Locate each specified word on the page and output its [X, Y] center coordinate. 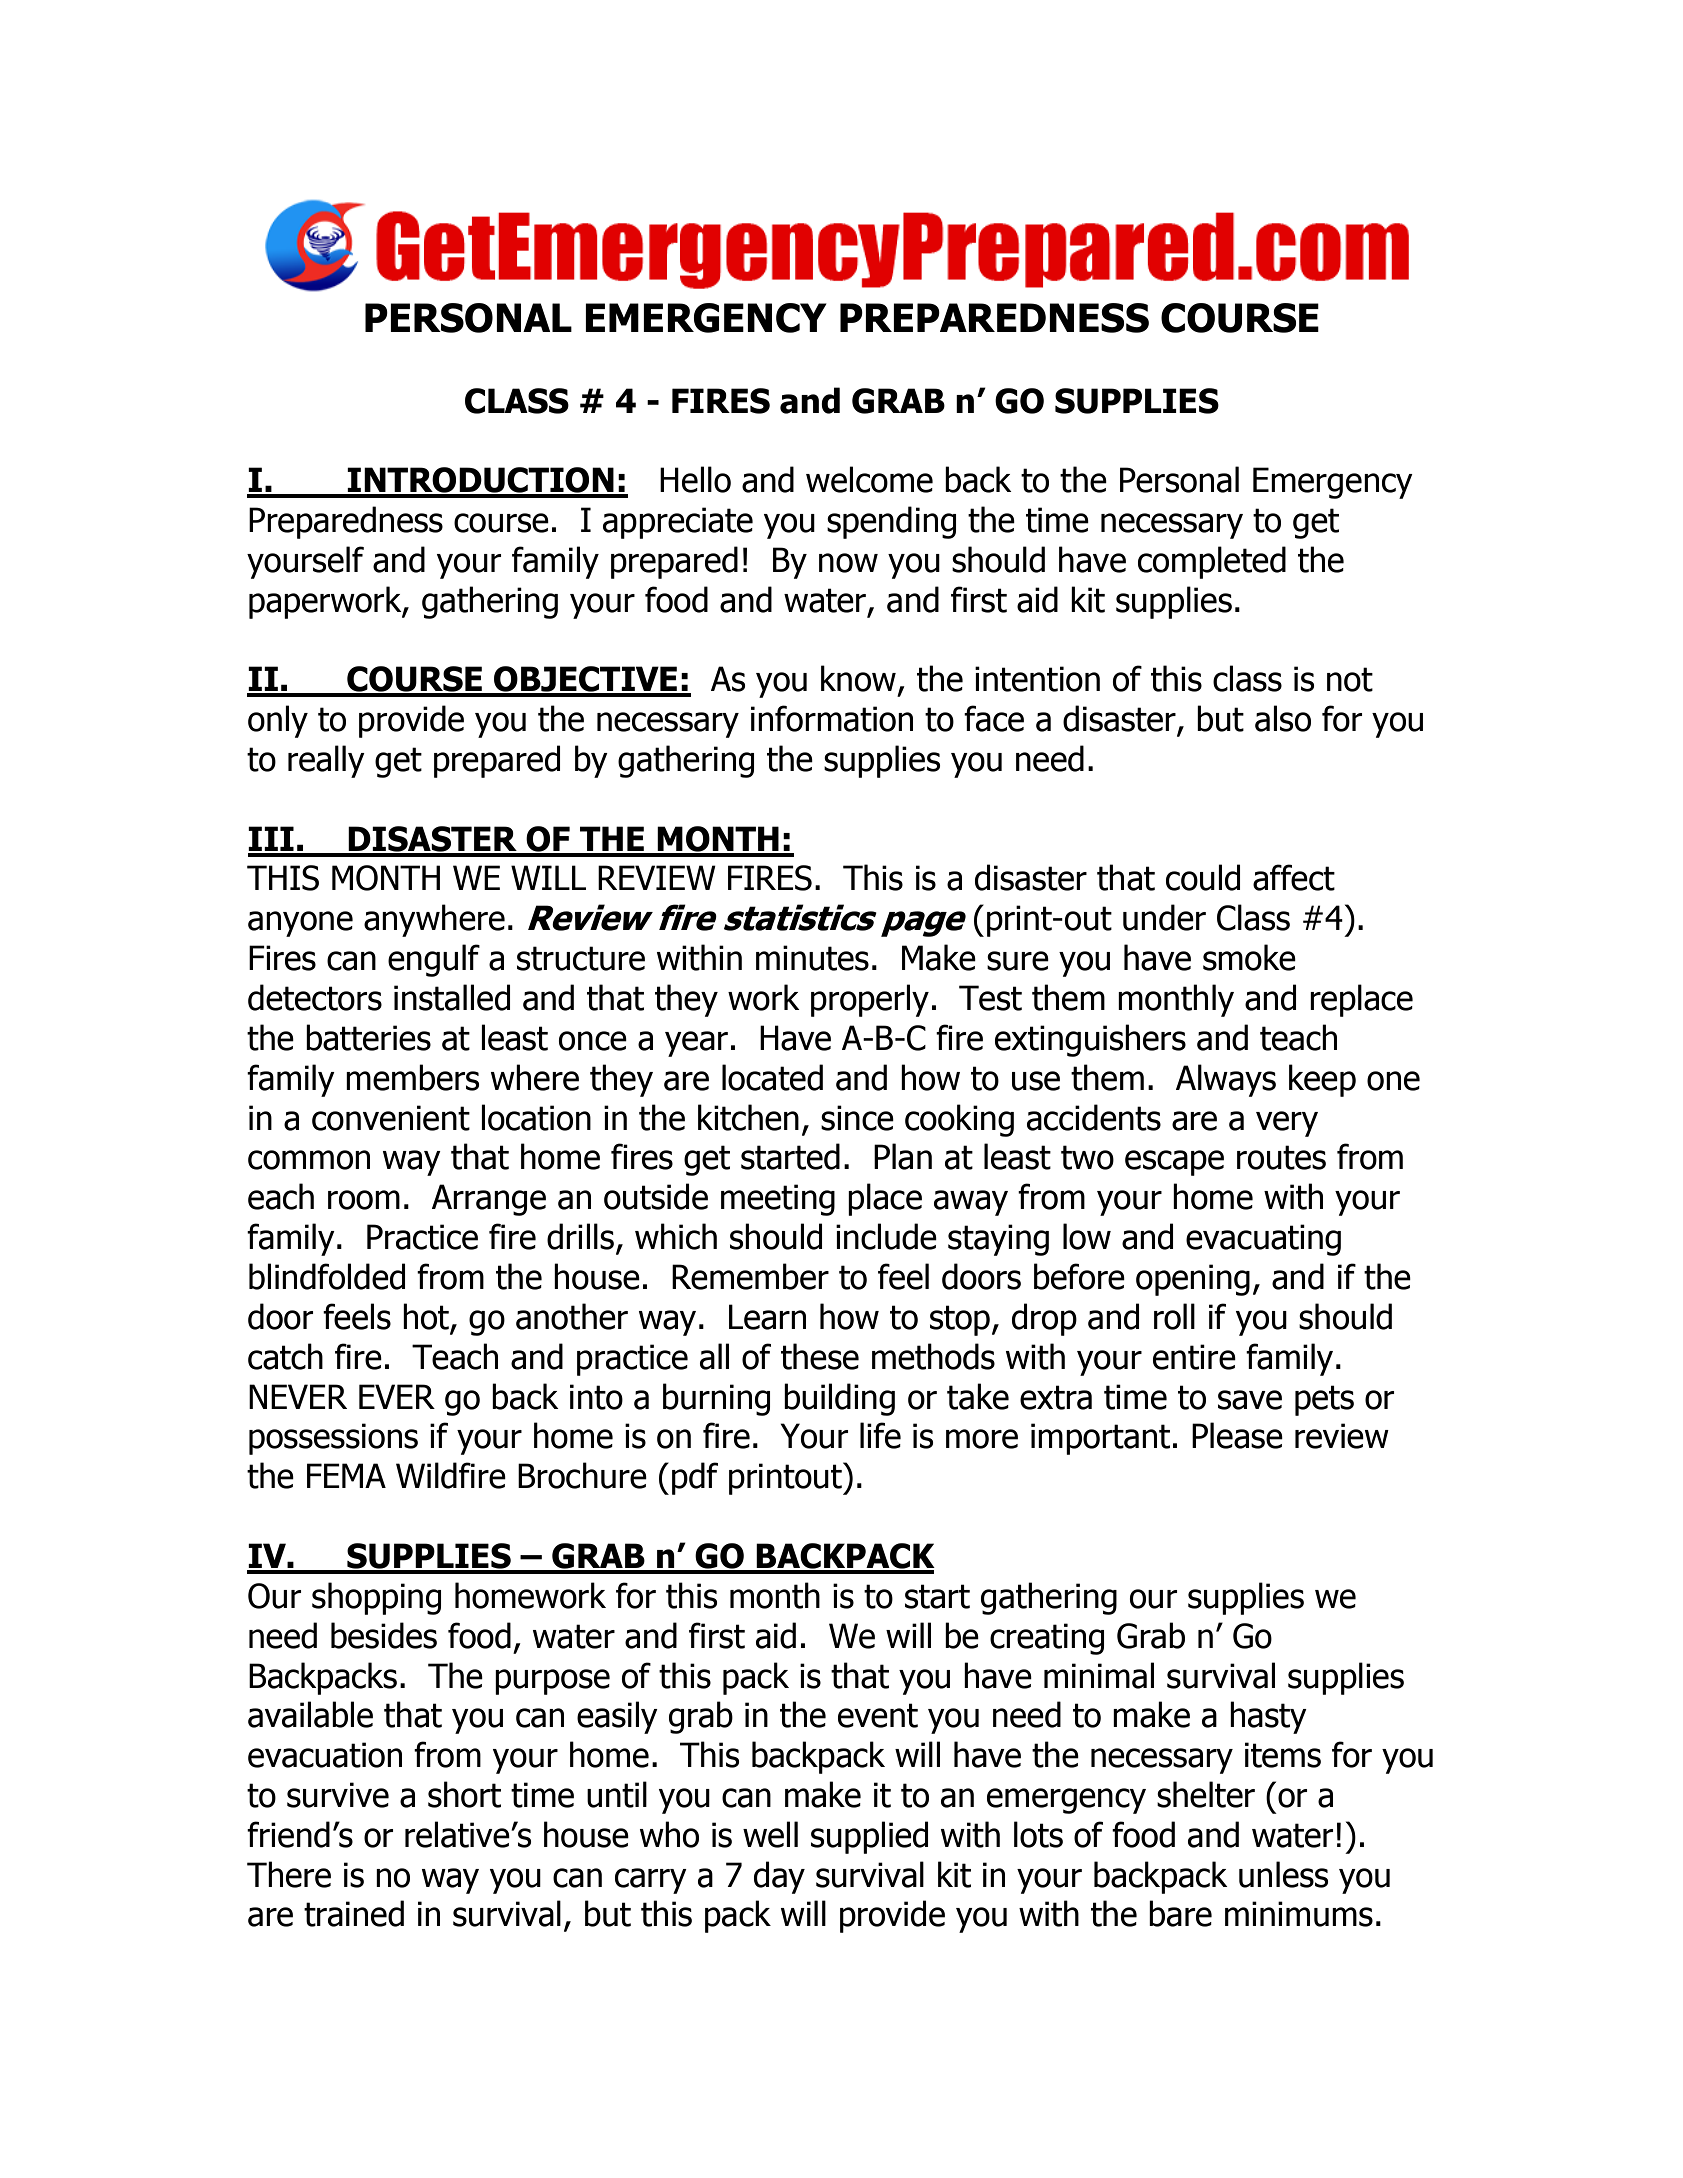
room [364, 1200]
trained [354, 1913]
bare [1180, 1913]
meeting [778, 1200]
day [779, 1877]
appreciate [678, 523]
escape [1174, 1163]
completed [1212, 562]
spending [891, 522]
